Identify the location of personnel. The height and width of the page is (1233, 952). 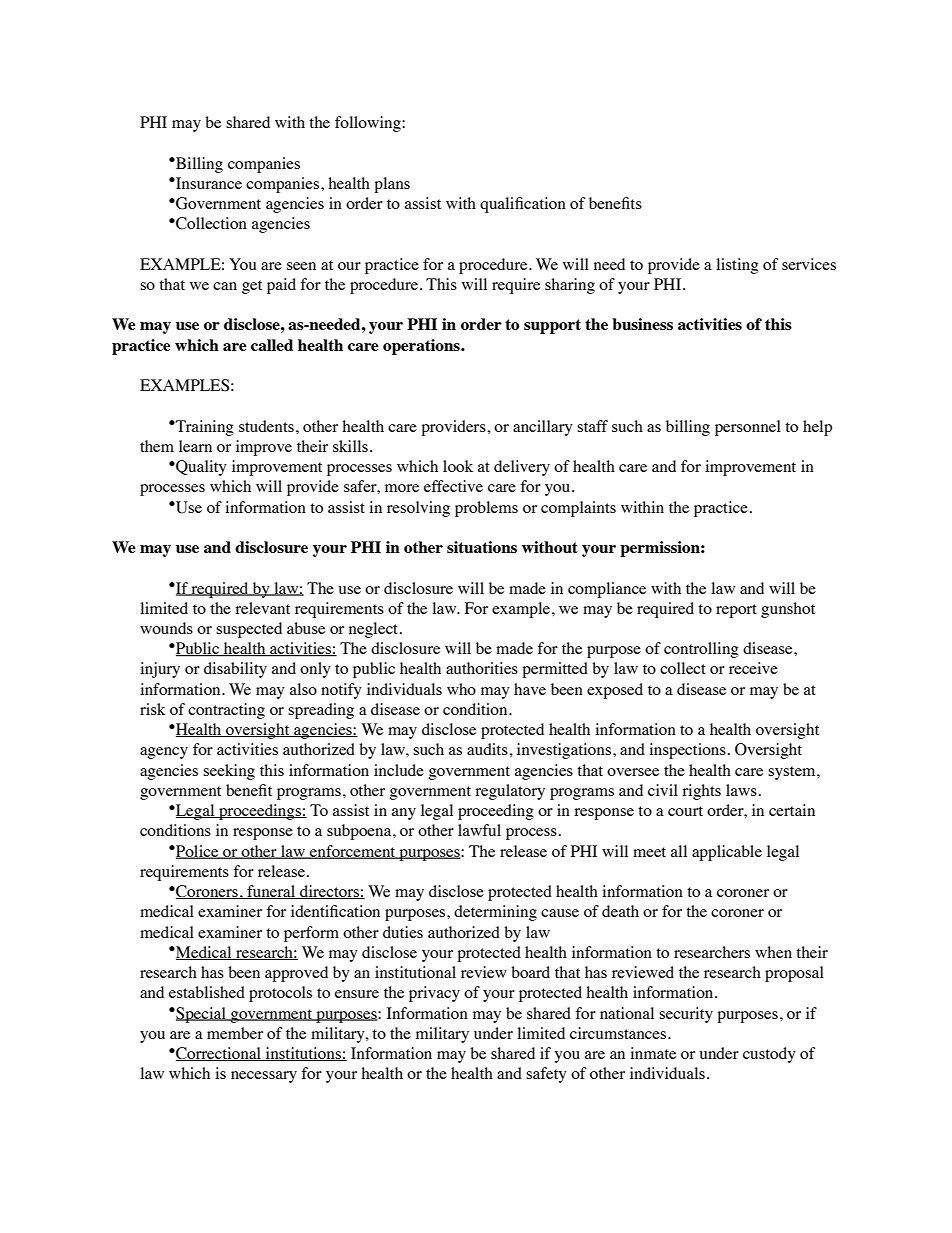
(748, 428).
